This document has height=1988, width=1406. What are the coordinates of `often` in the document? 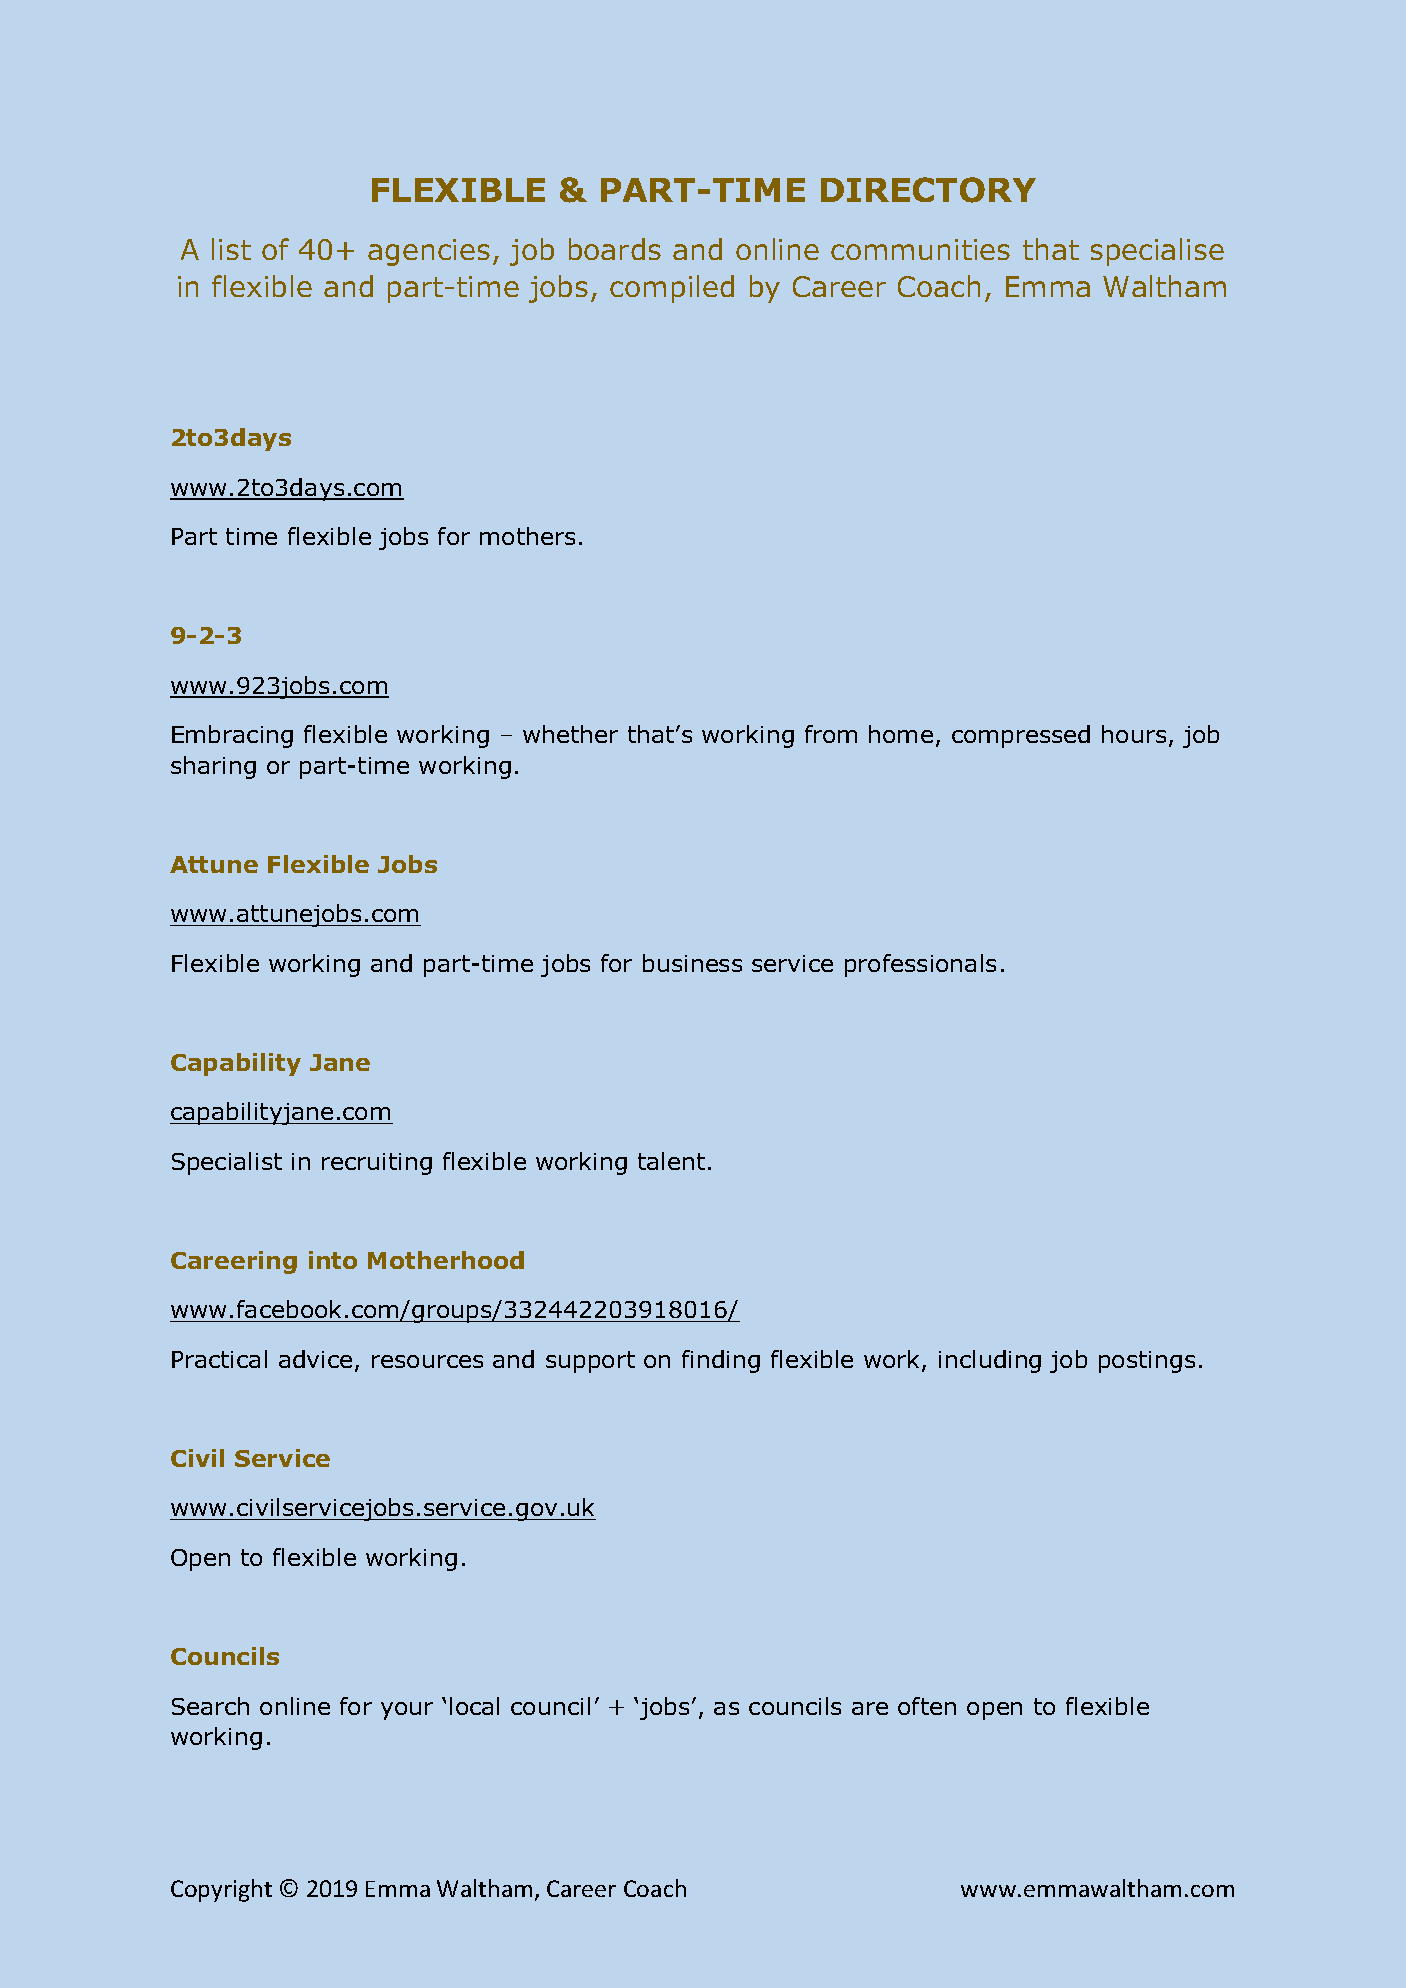 It's located at (927, 1706).
